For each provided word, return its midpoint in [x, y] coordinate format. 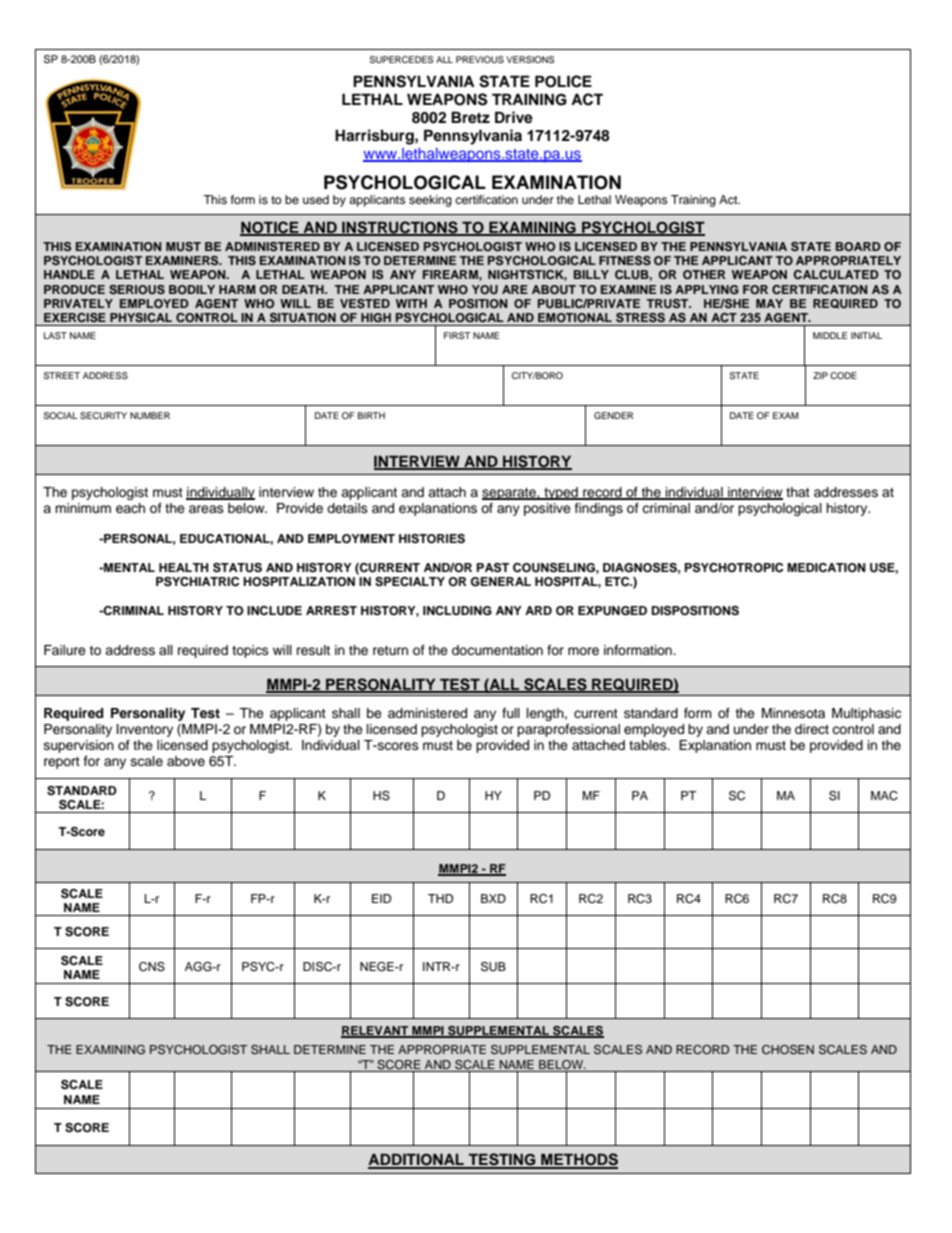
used [316, 199]
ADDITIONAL [417, 1160]
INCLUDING [457, 611]
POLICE [563, 81]
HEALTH [184, 567]
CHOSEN [788, 1050]
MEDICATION [826, 568]
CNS [152, 967]
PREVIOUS [480, 59]
